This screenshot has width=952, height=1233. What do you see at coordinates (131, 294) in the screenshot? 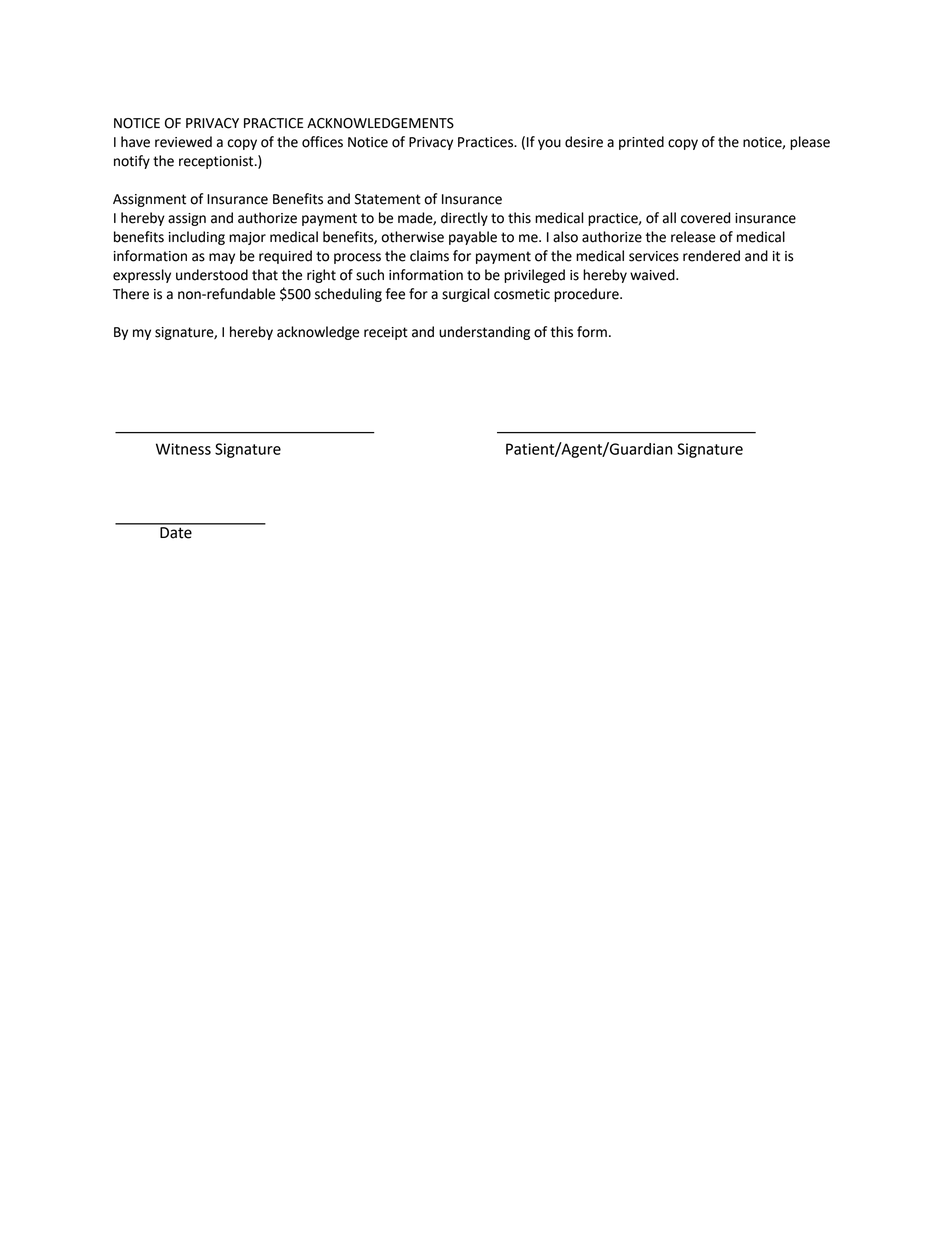
I see `There` at bounding box center [131, 294].
